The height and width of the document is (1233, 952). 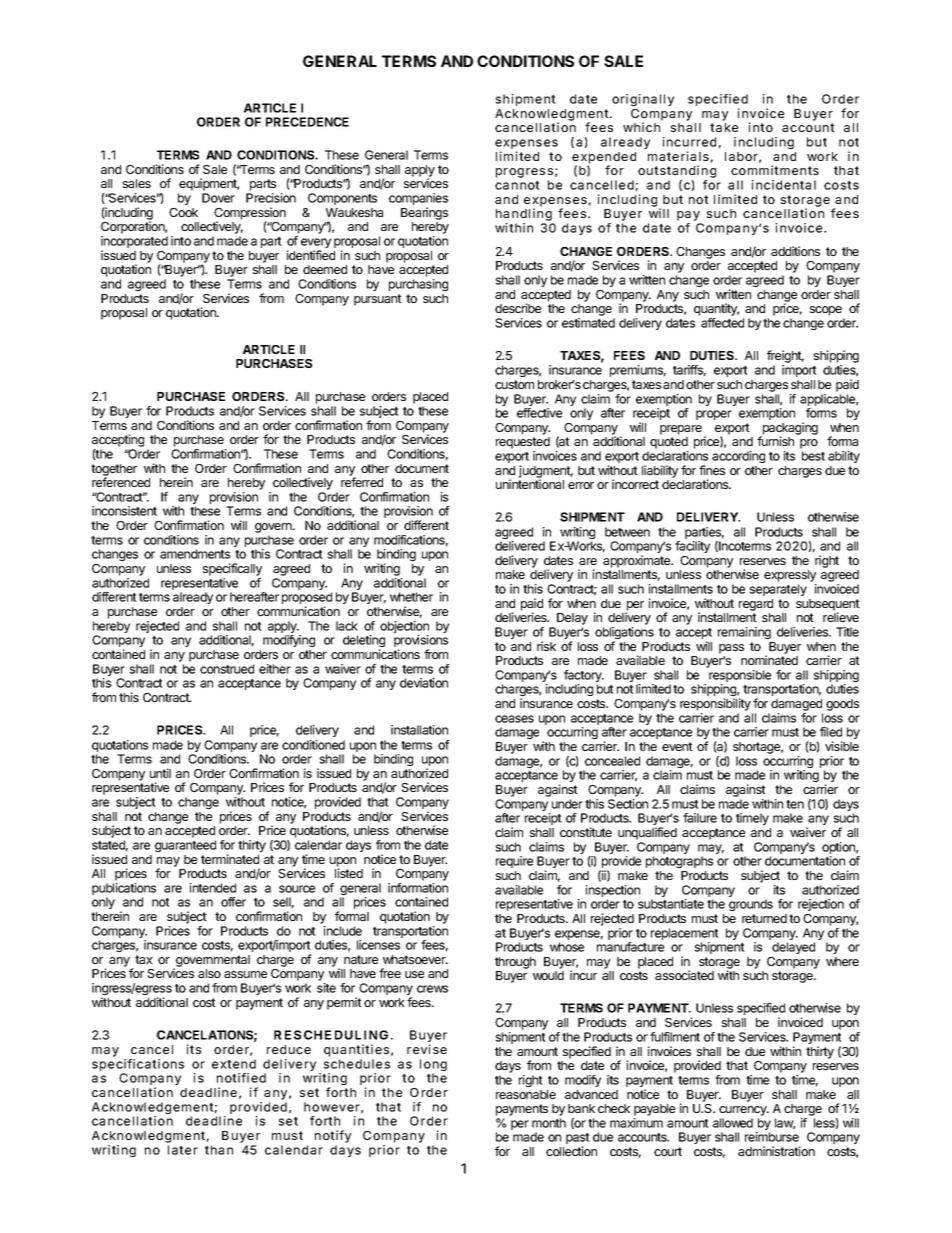 What do you see at coordinates (227, 669) in the document?
I see `construed` at bounding box center [227, 669].
